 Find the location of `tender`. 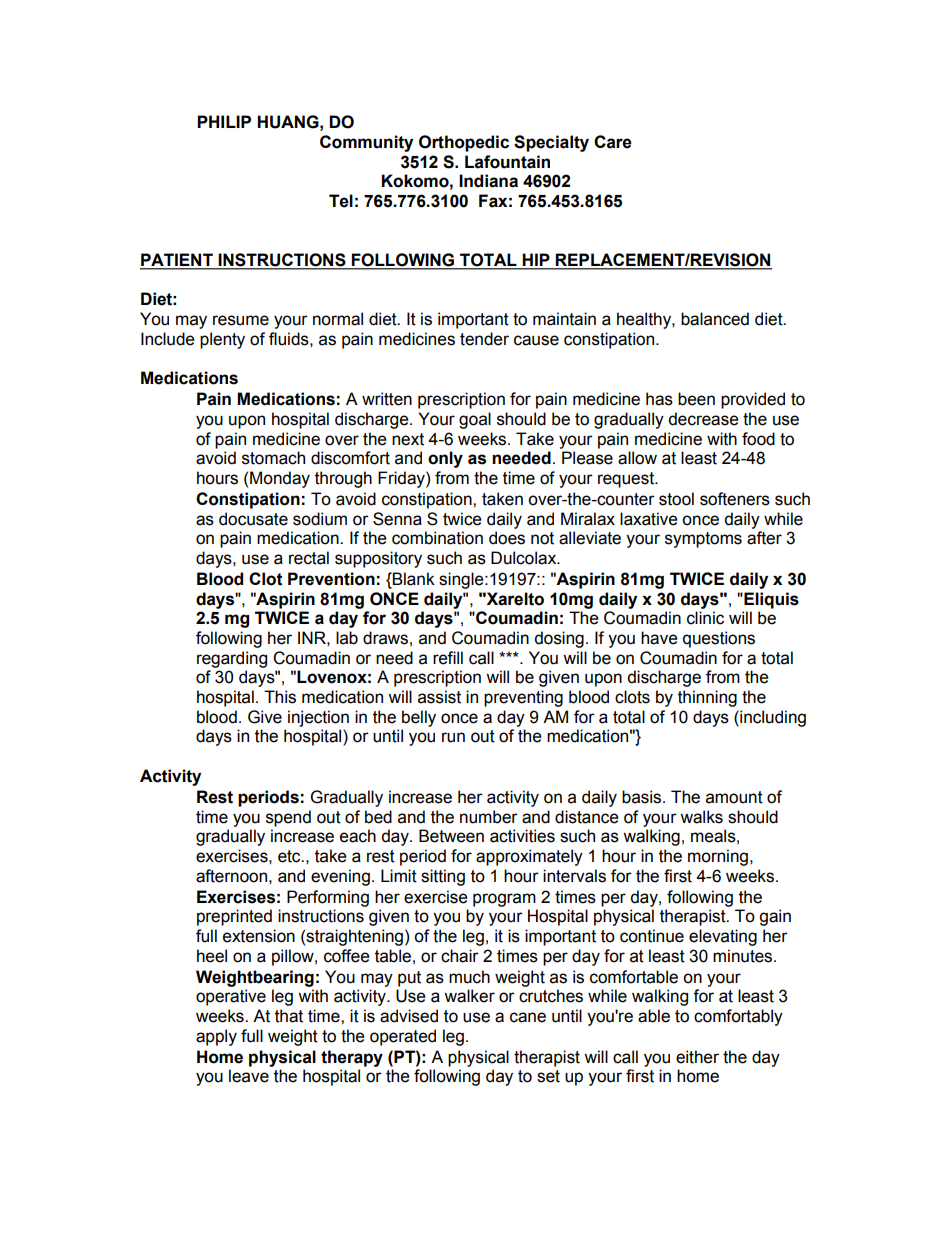

tender is located at coordinates (484, 339).
